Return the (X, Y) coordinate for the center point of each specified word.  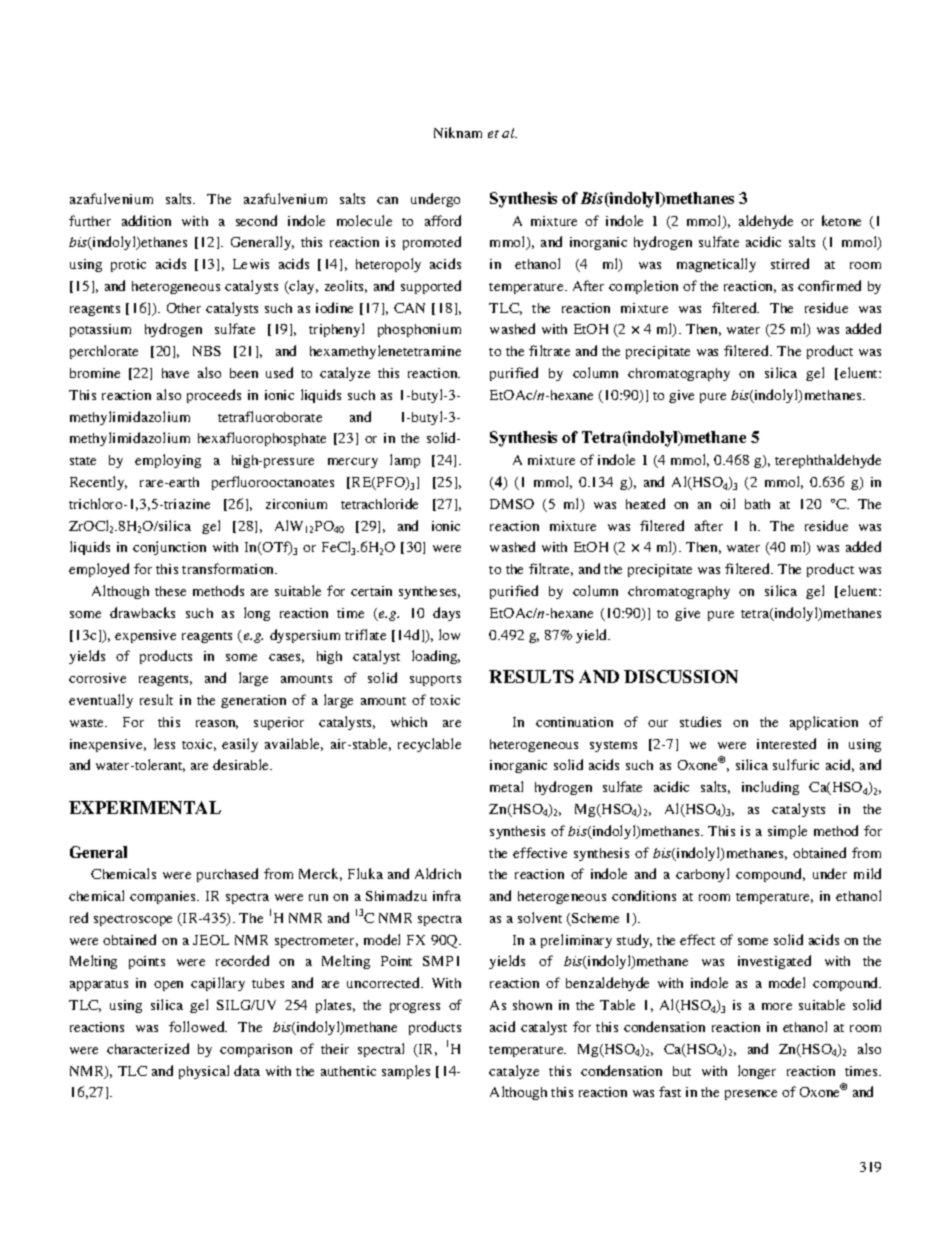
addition (146, 220)
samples (406, 1072)
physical (204, 1072)
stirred (790, 263)
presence (751, 1095)
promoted (432, 243)
